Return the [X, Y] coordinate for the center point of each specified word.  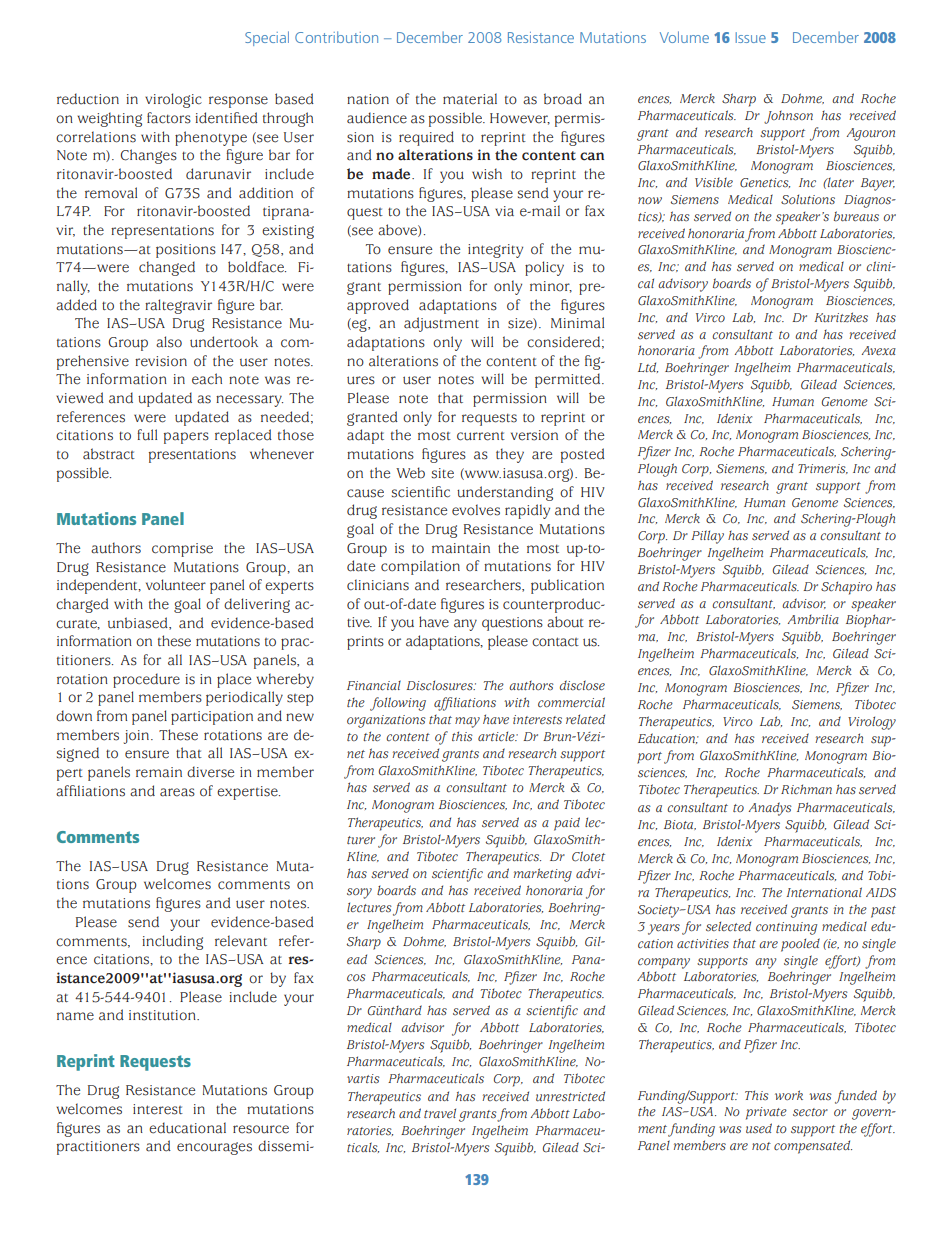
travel [440, 1113]
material [470, 99]
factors [169, 118]
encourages [214, 1148]
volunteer [176, 585]
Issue [751, 37]
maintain [461, 548]
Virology [872, 723]
